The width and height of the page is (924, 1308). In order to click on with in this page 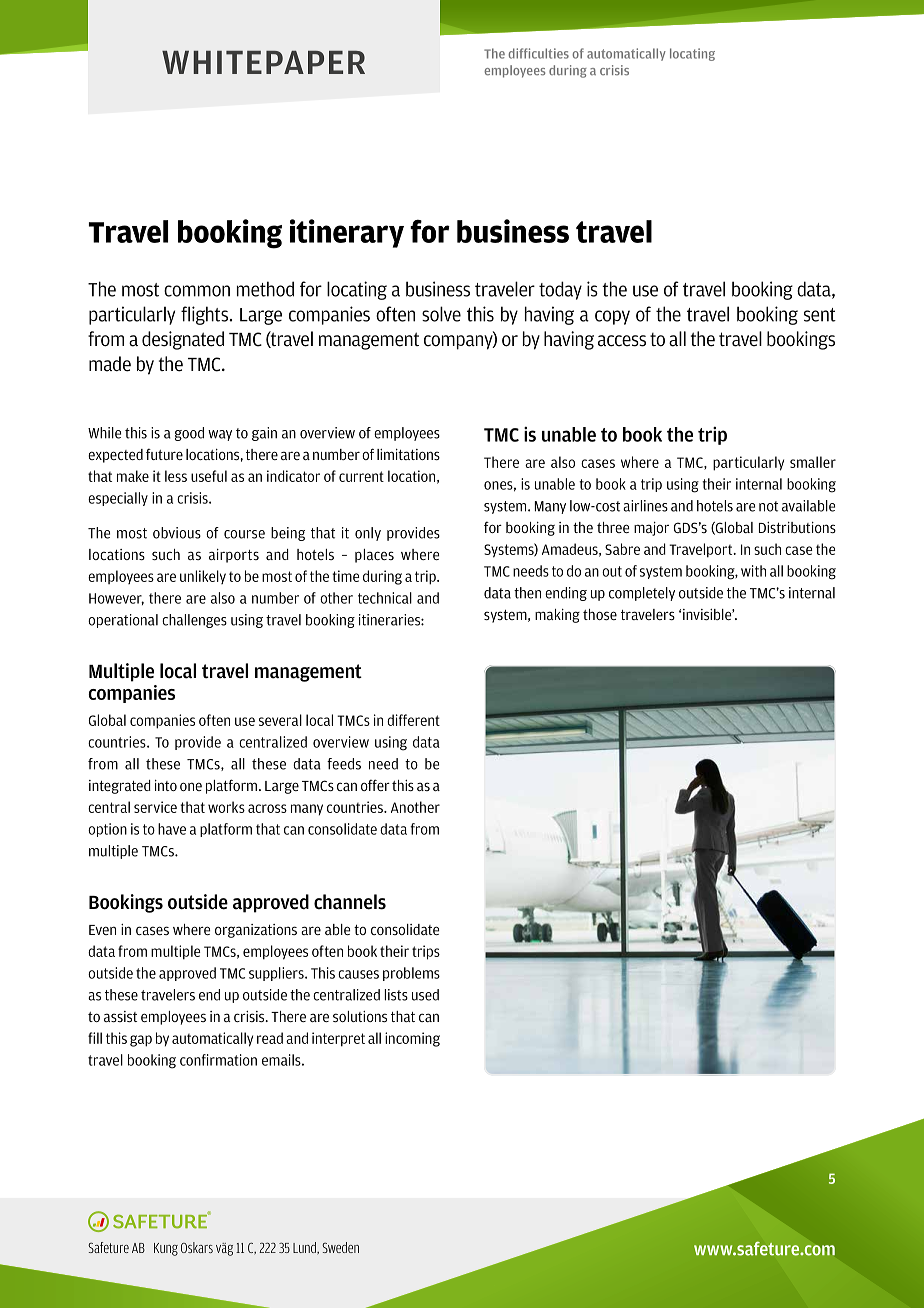, I will do `click(753, 571)`.
